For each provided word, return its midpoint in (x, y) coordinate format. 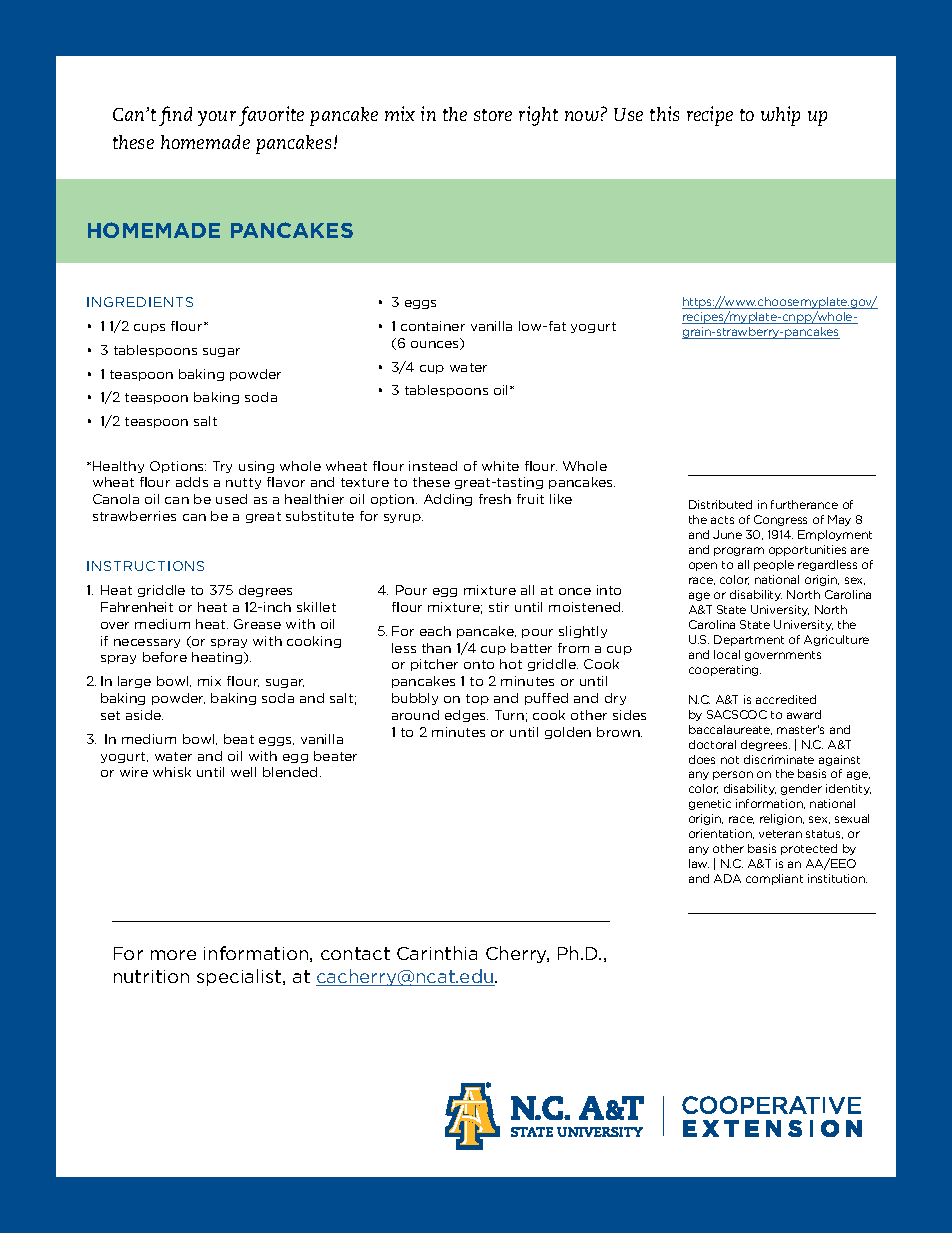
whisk (172, 772)
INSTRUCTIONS (145, 566)
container (433, 326)
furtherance (804, 504)
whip (780, 116)
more (173, 955)
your (217, 118)
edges (466, 716)
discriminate (779, 759)
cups (149, 328)
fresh (495, 499)
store (493, 115)
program (739, 551)
